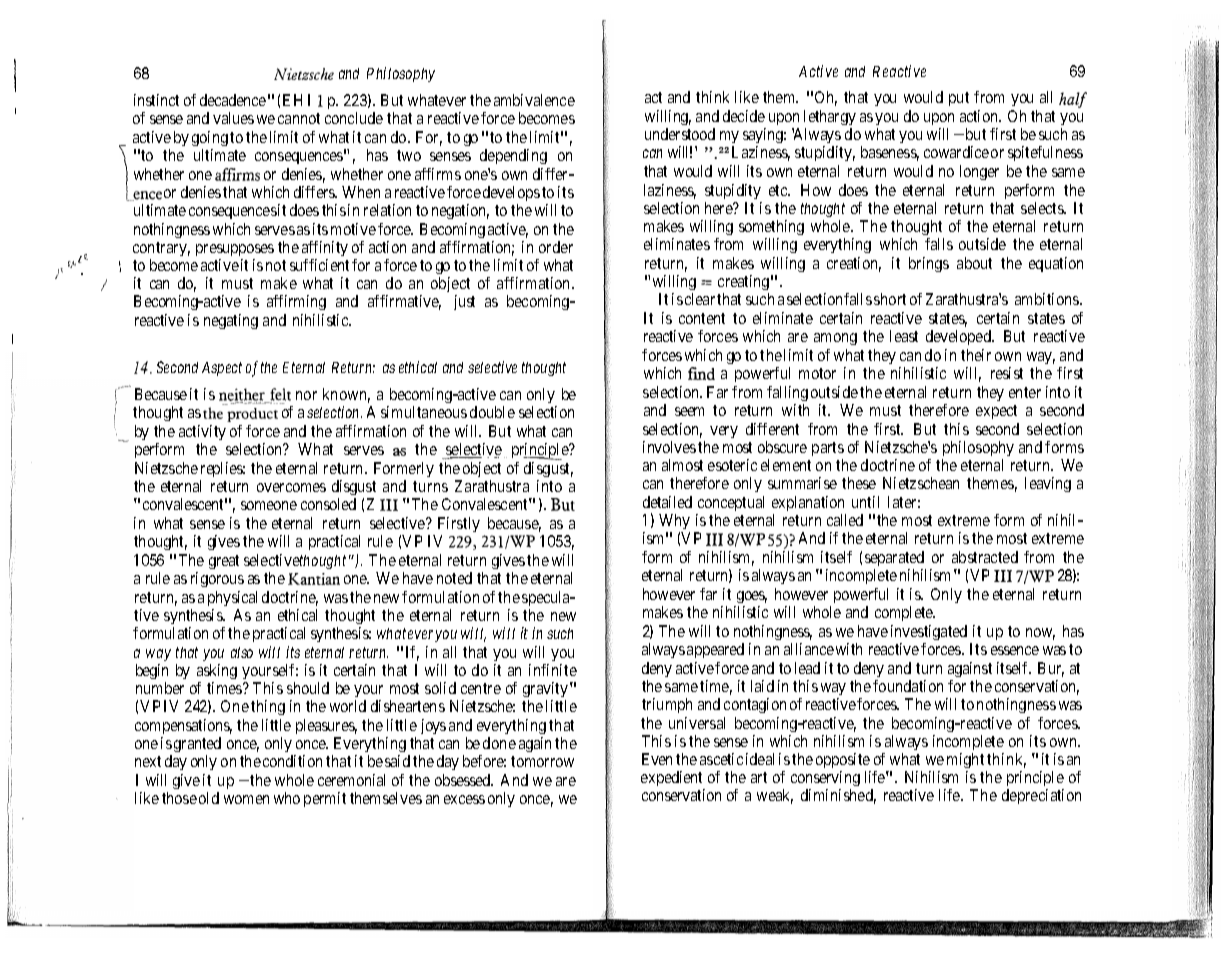 This image has width=1232, height=955. I want to click on understood, so click(680, 134).
